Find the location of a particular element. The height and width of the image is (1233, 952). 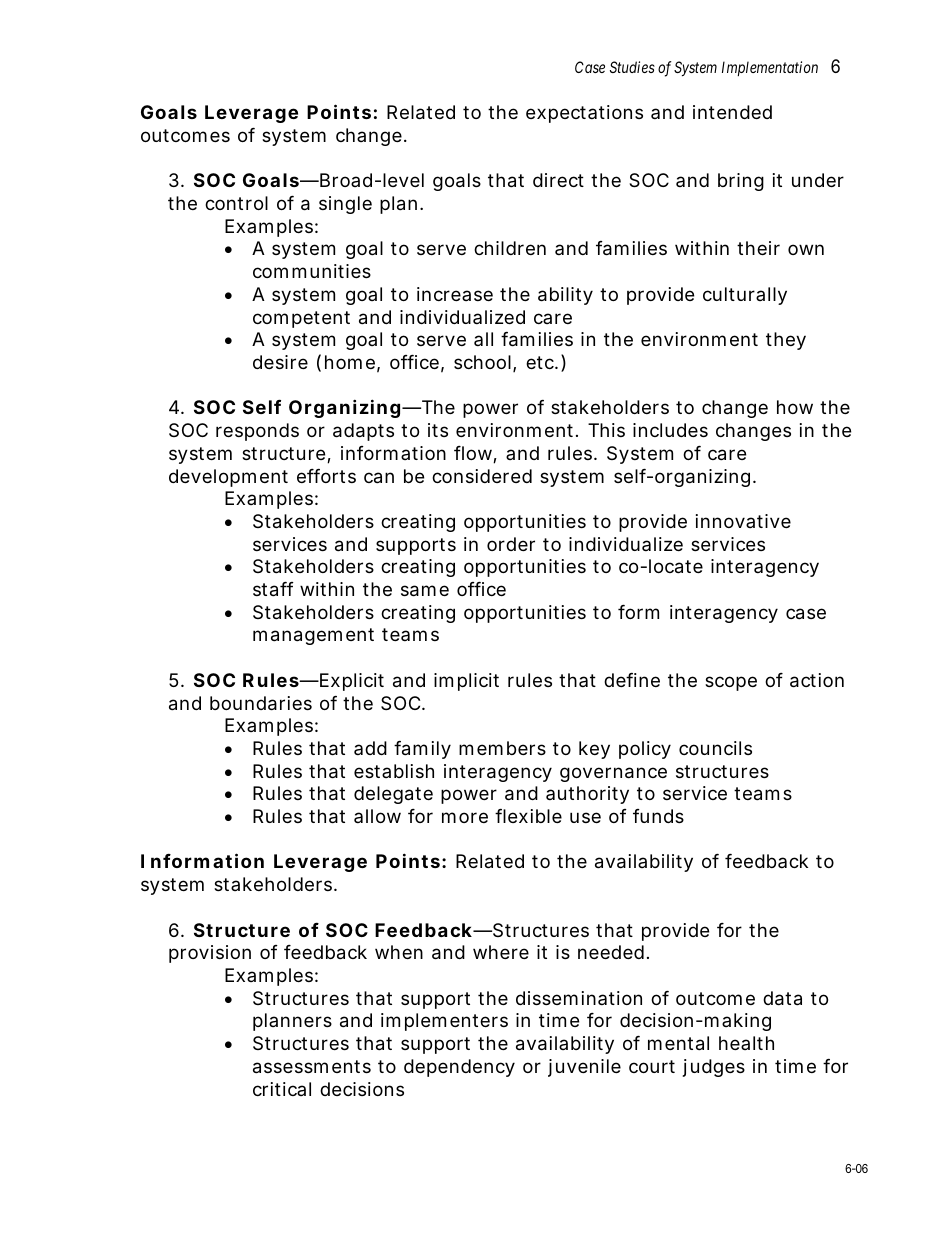

they is located at coordinates (786, 341).
